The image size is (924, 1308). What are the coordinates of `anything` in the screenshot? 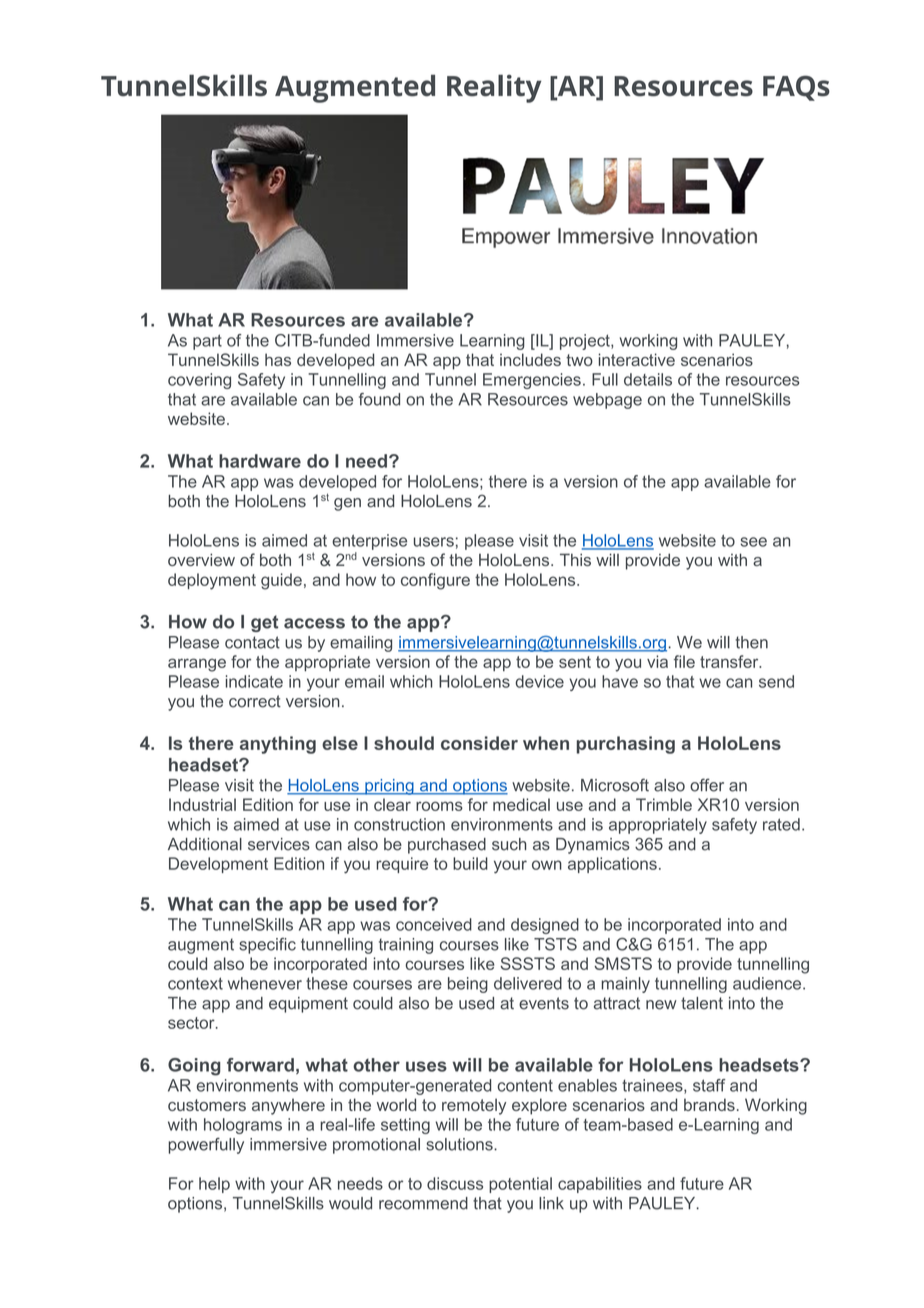 It's located at (278, 745).
